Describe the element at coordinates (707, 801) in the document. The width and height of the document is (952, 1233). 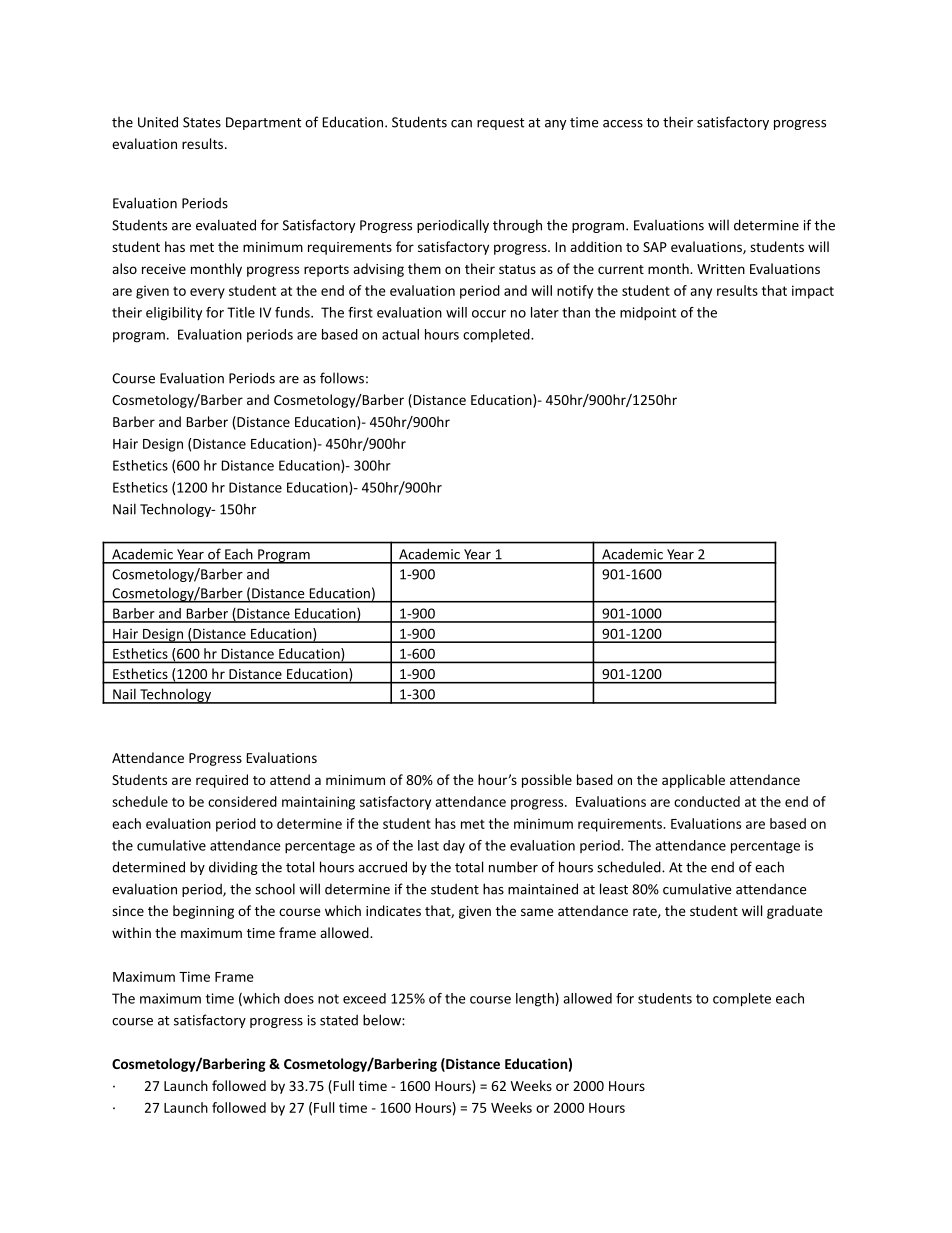
I see `conducted` at that location.
